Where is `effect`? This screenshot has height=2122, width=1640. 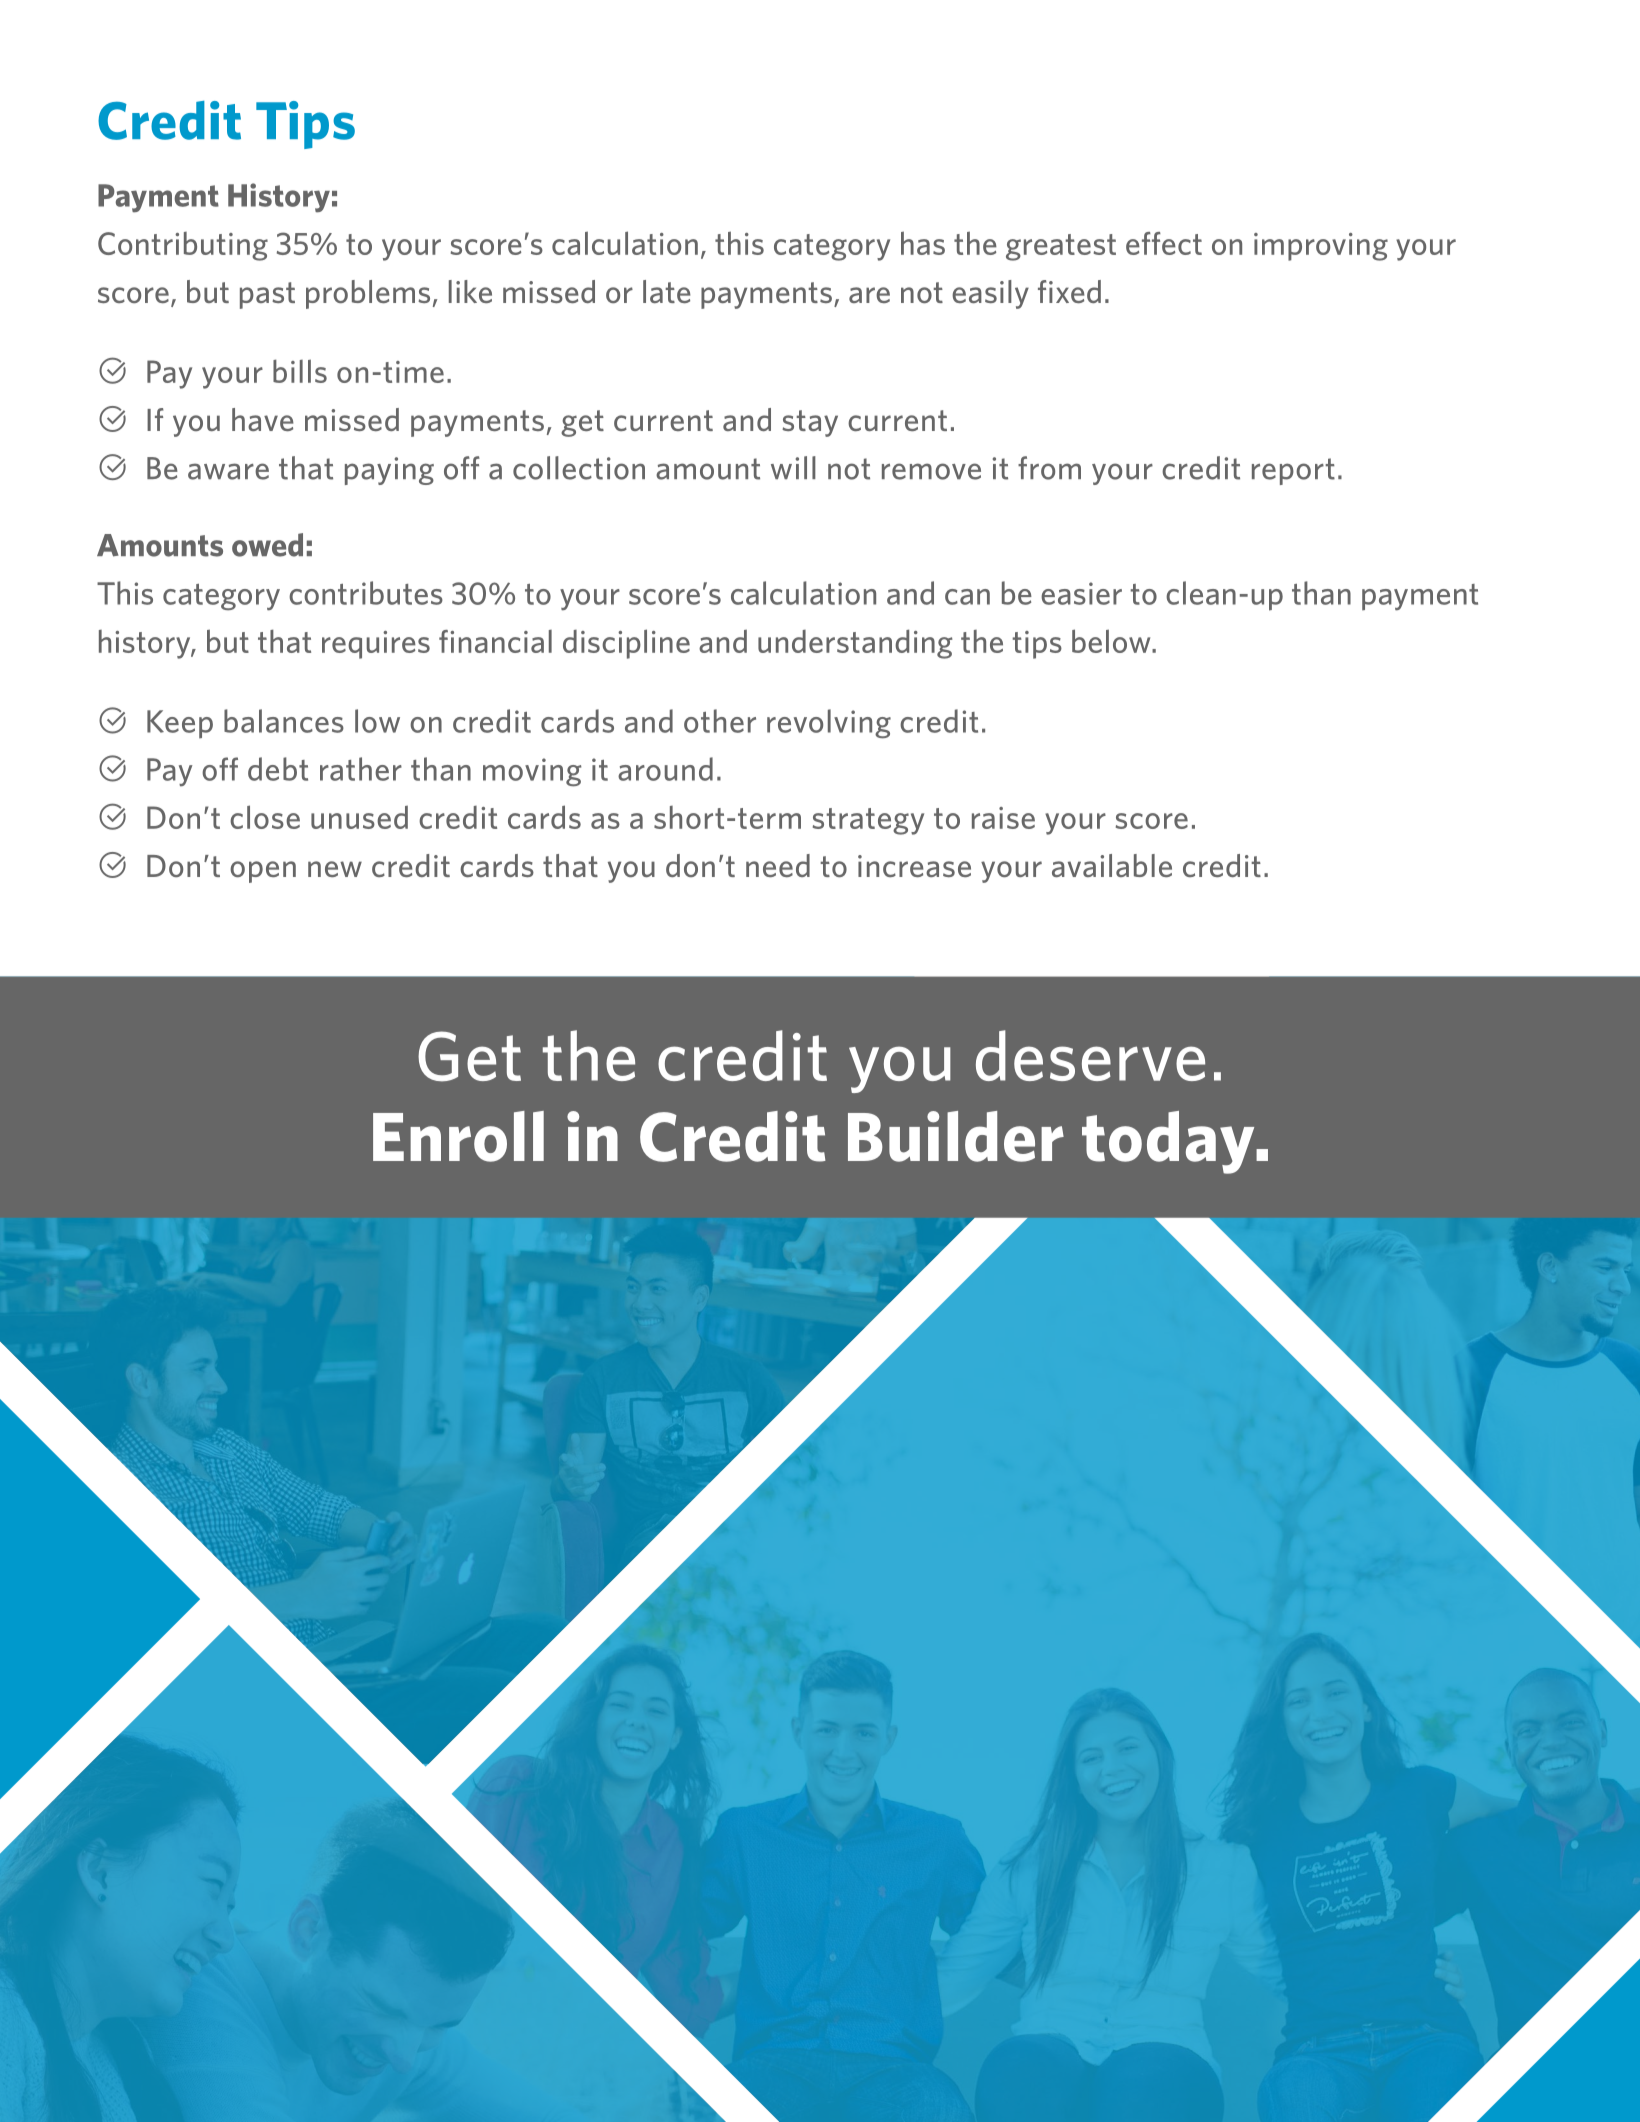
effect is located at coordinates (1164, 243).
